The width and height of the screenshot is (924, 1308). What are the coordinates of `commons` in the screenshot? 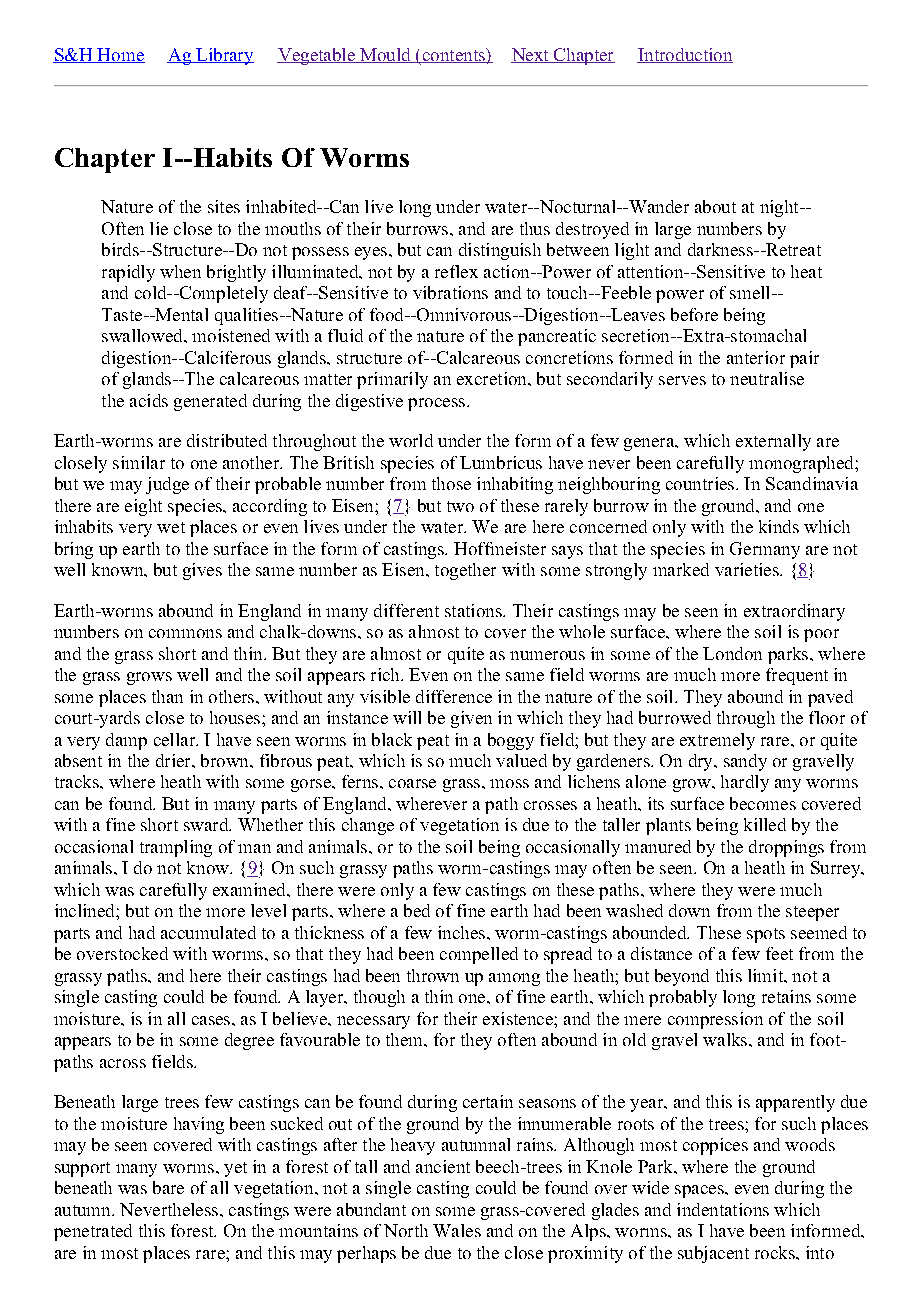 It's located at (185, 633).
